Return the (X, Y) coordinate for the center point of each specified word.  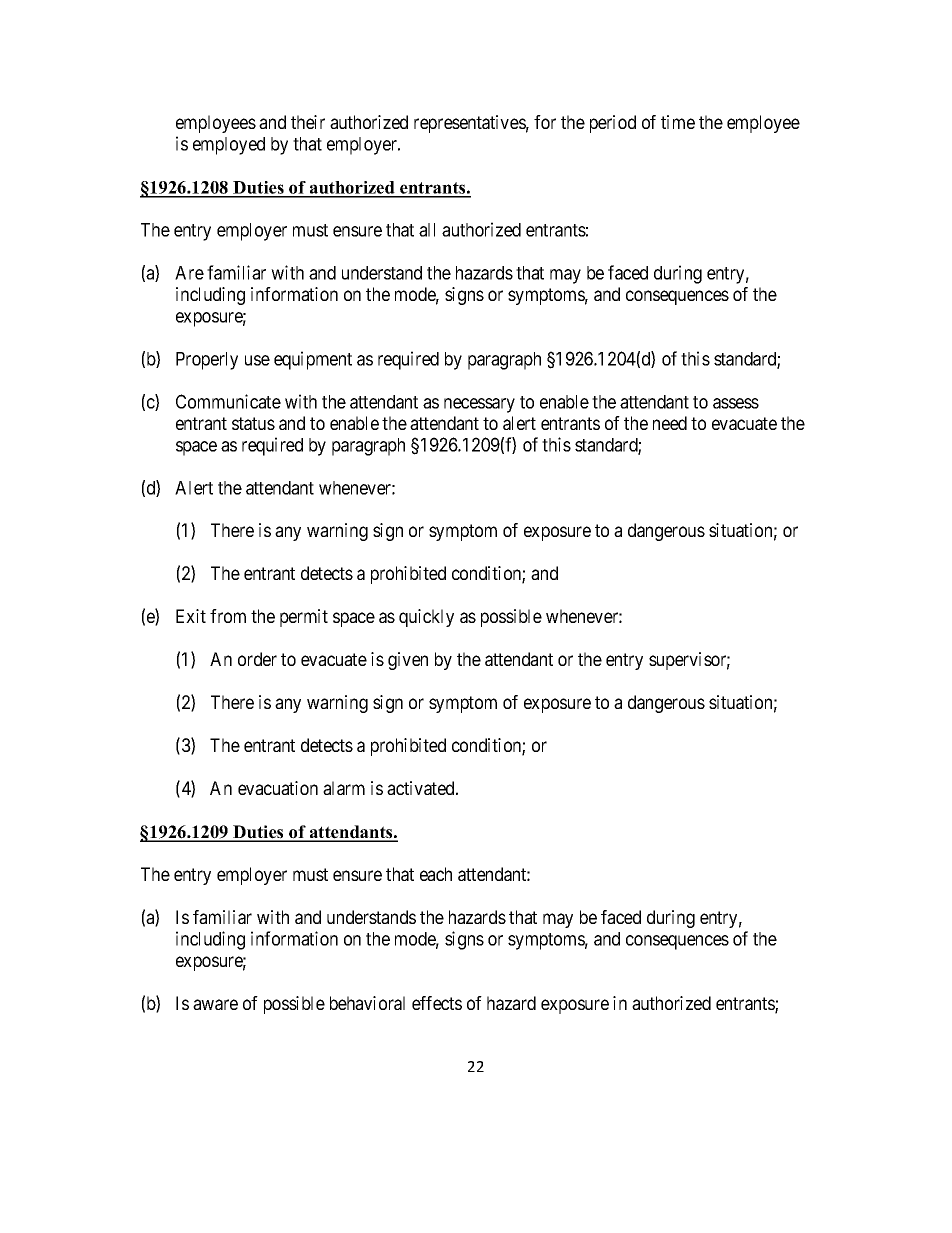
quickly (426, 618)
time (678, 122)
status (253, 423)
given (408, 661)
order (257, 659)
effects (437, 1003)
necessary (479, 405)
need (670, 423)
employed (229, 146)
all (427, 230)
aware (215, 1004)
